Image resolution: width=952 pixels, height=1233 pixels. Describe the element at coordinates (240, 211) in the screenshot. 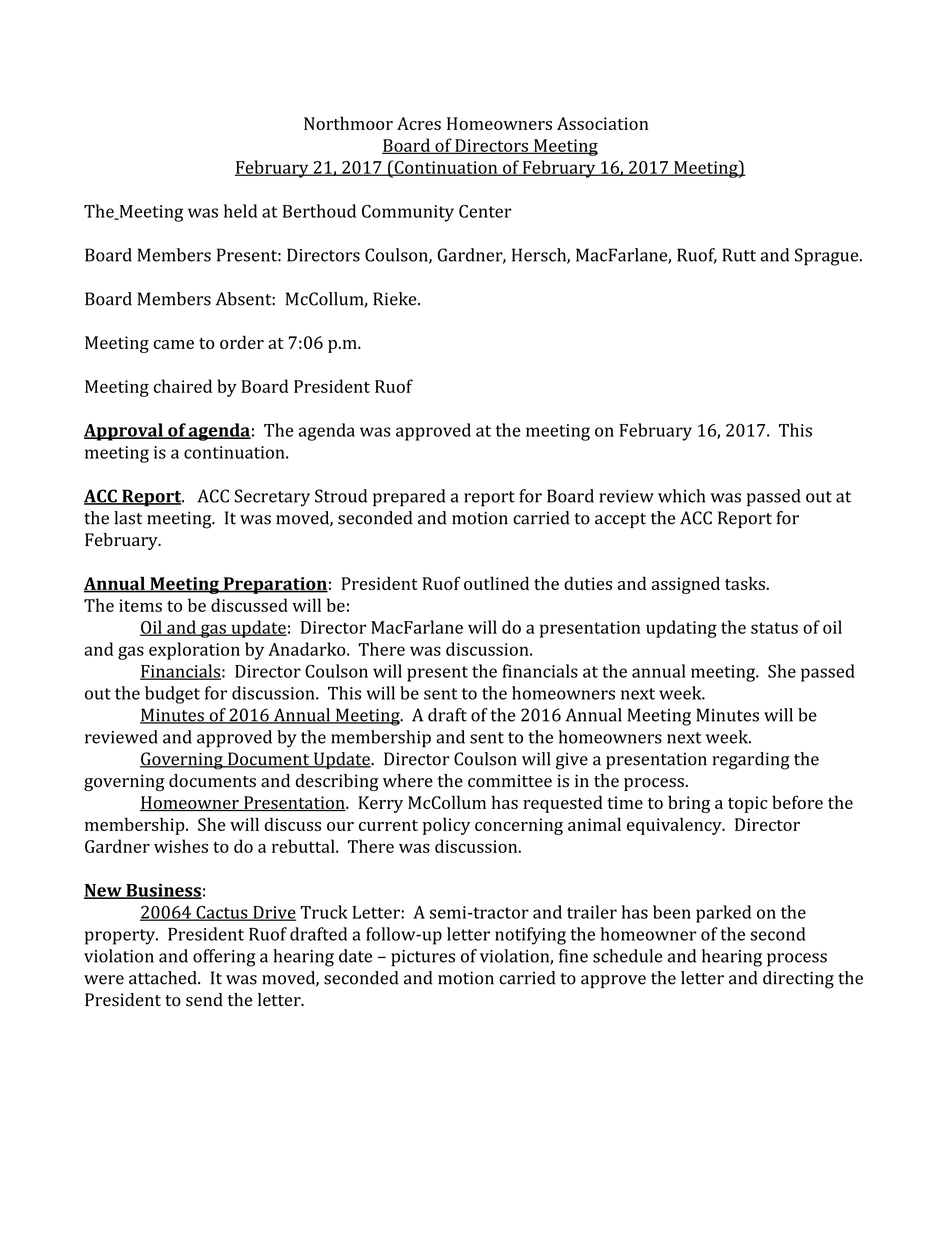

I see `held` at that location.
